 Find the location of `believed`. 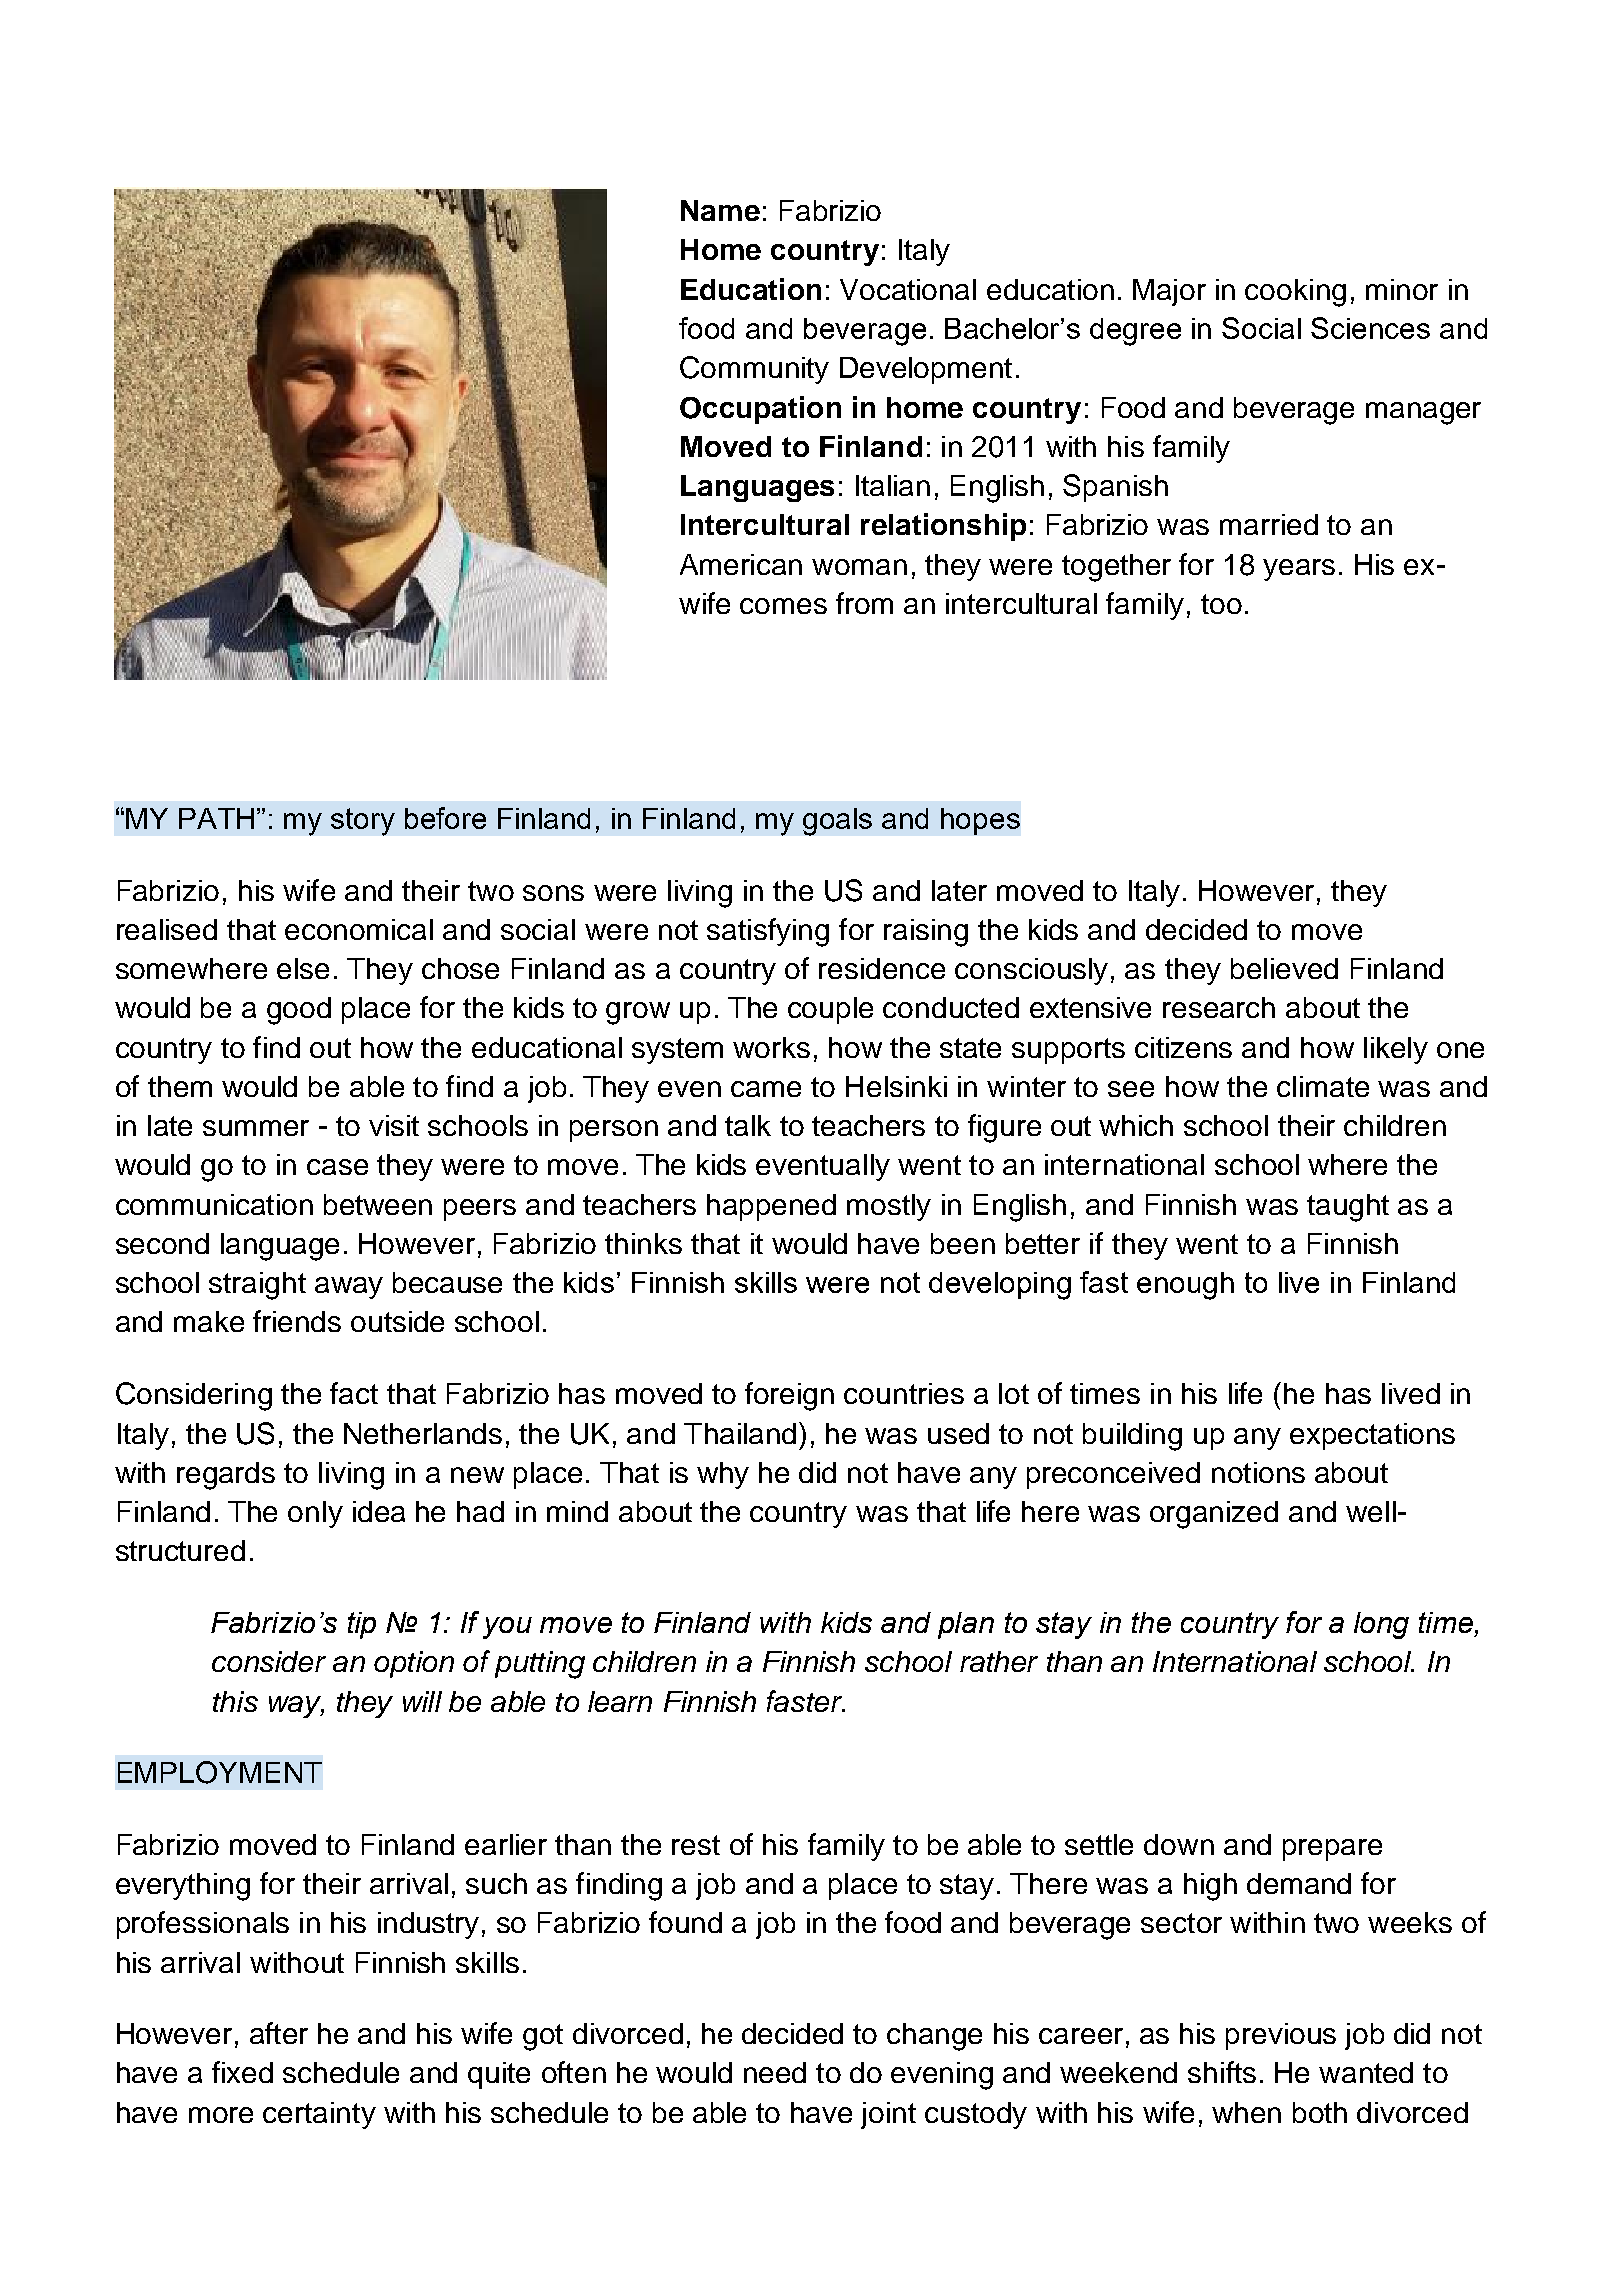

believed is located at coordinates (1284, 968).
